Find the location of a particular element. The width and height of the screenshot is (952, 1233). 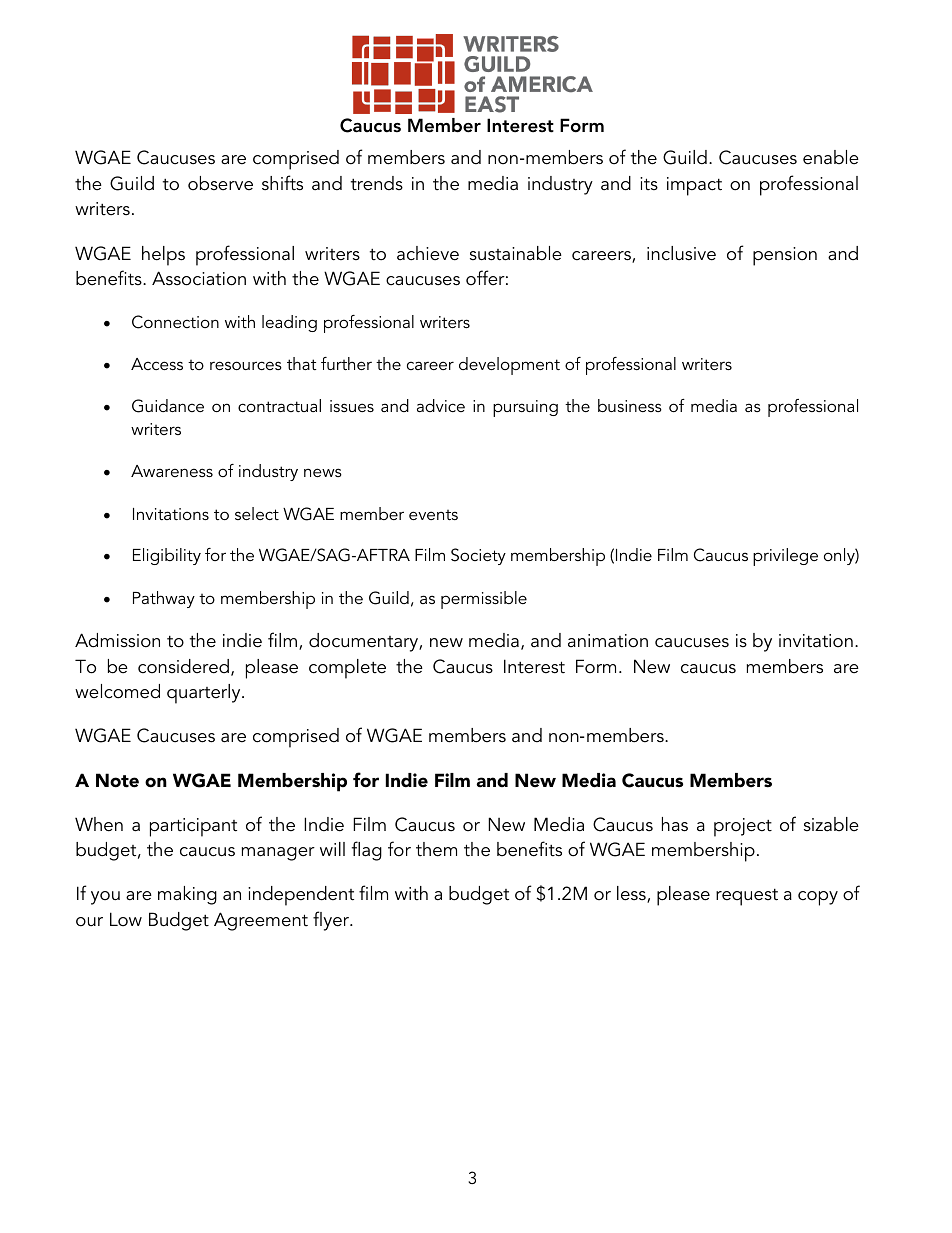

Access is located at coordinates (157, 364).
